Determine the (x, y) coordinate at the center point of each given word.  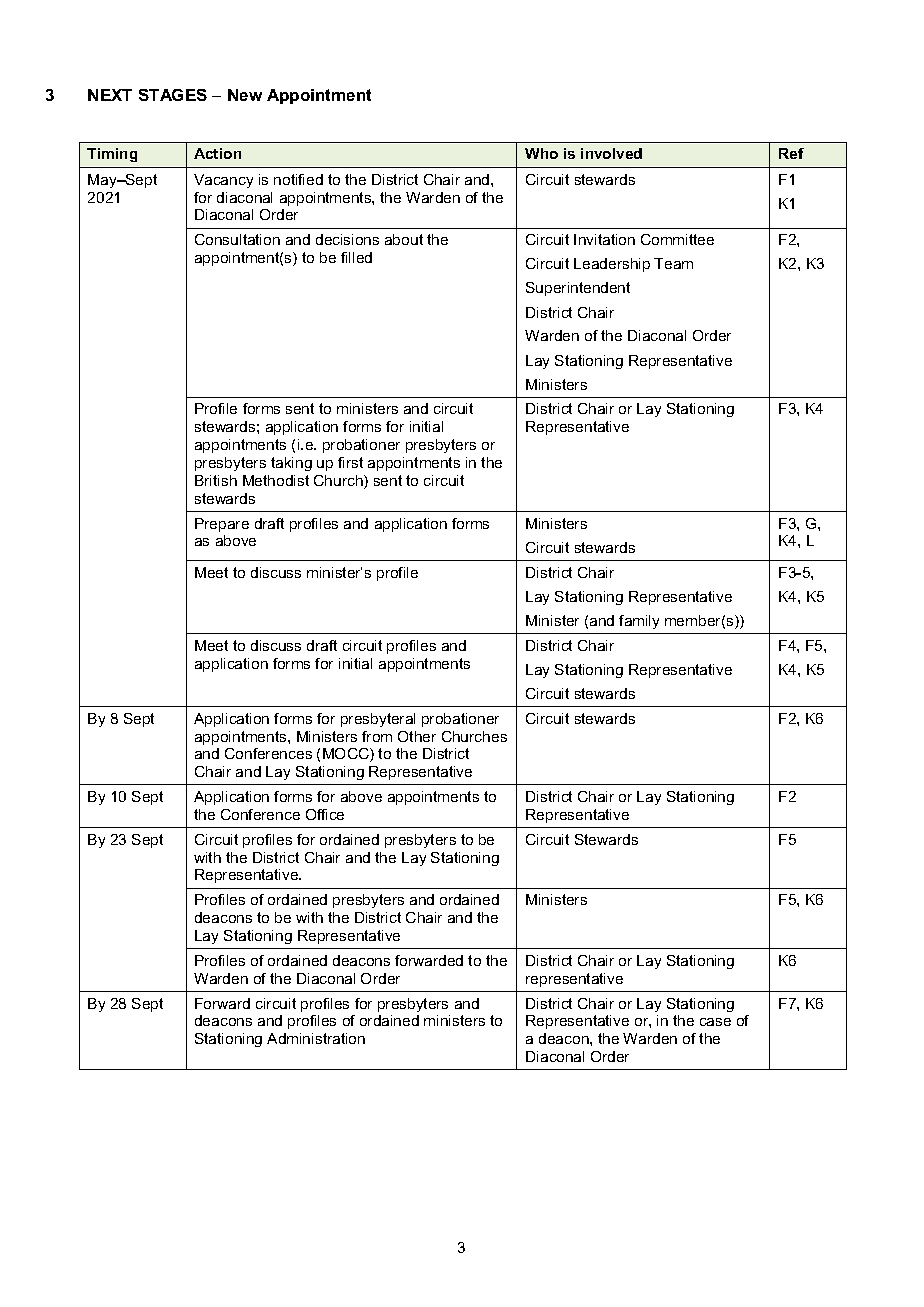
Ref (791, 153)
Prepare (222, 525)
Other (417, 736)
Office (325, 814)
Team (673, 263)
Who (541, 153)
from (377, 736)
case (715, 1022)
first (350, 462)
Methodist (276, 480)
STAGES (173, 95)
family (639, 622)
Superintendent (578, 289)
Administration (316, 1038)
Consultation (237, 239)
